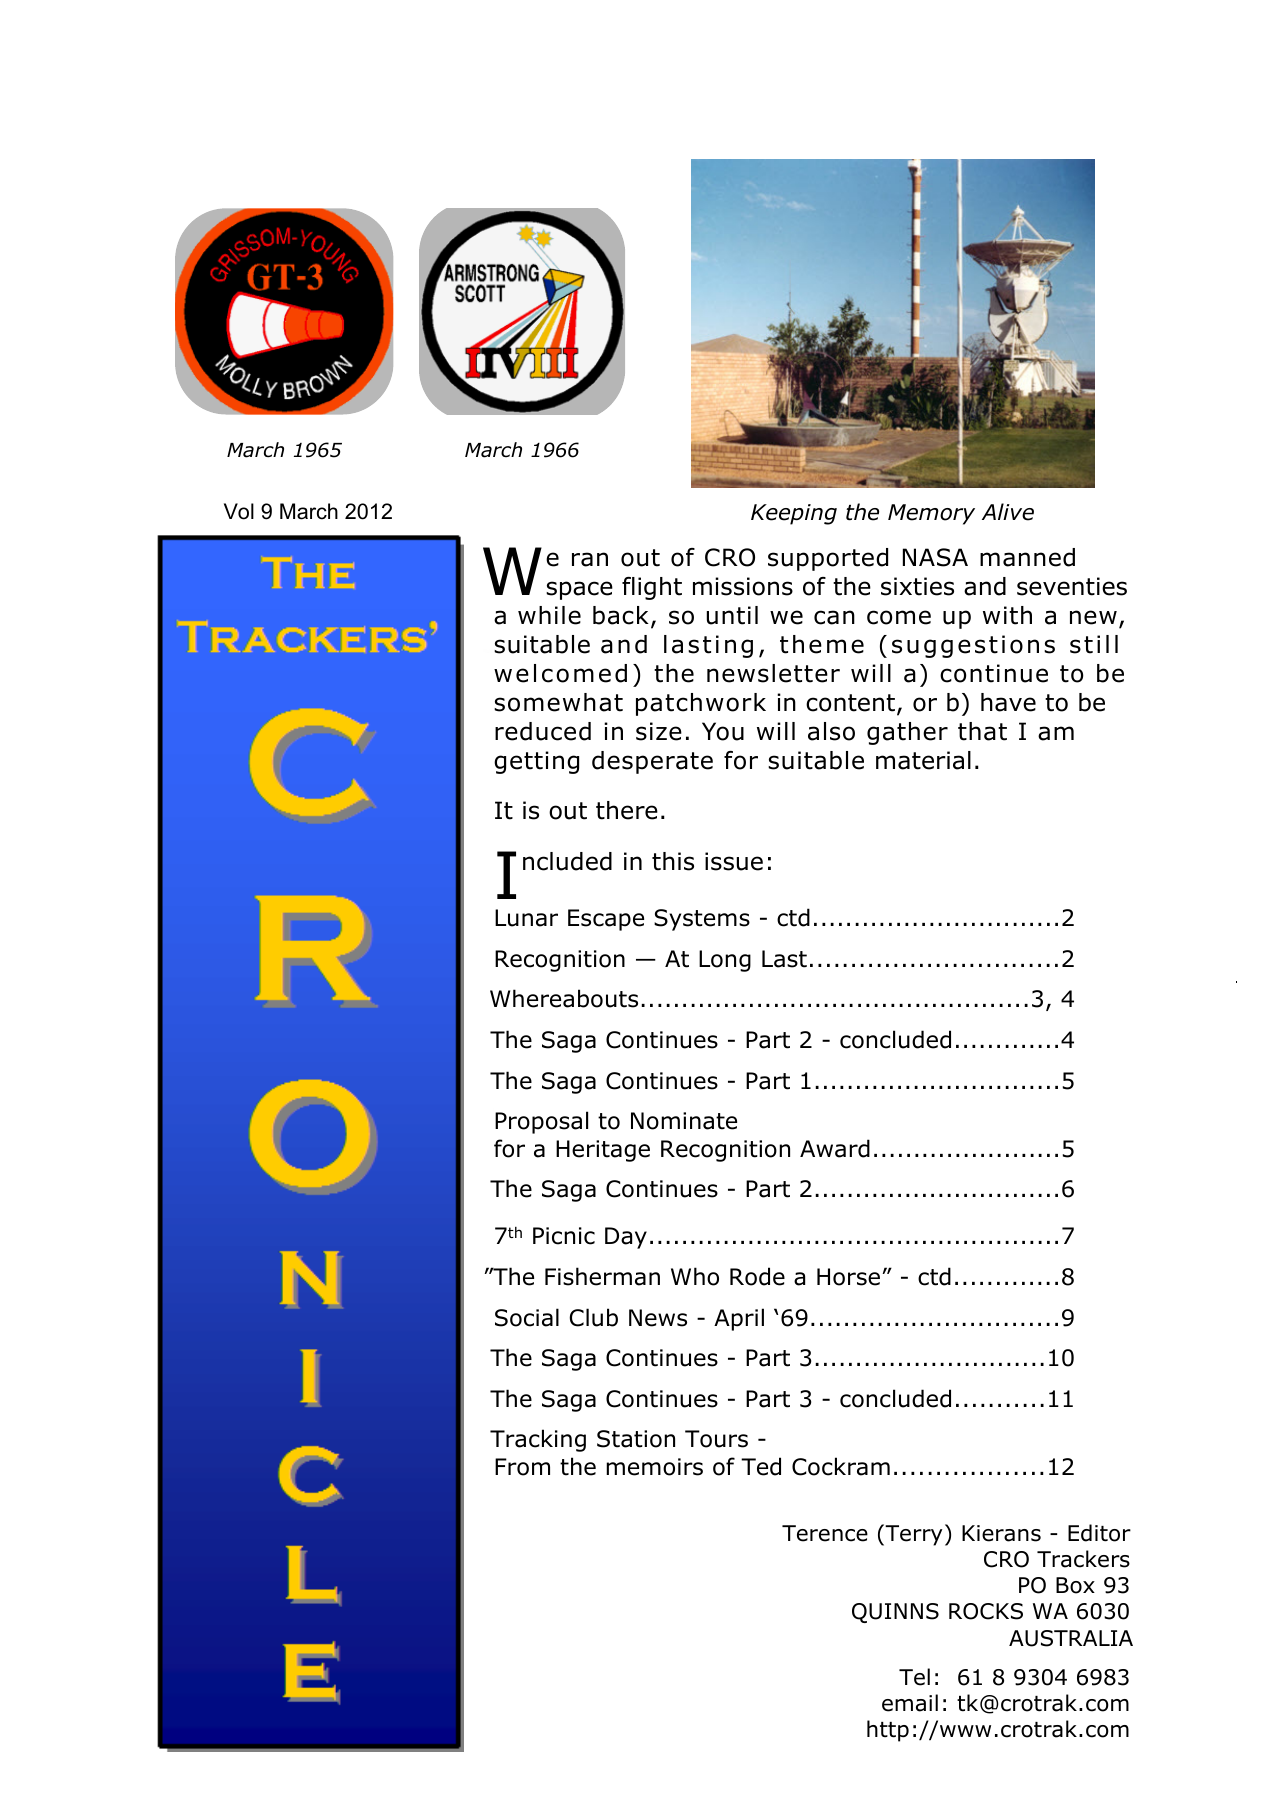  What do you see at coordinates (603, 1151) in the image?
I see `Heritage` at bounding box center [603, 1151].
